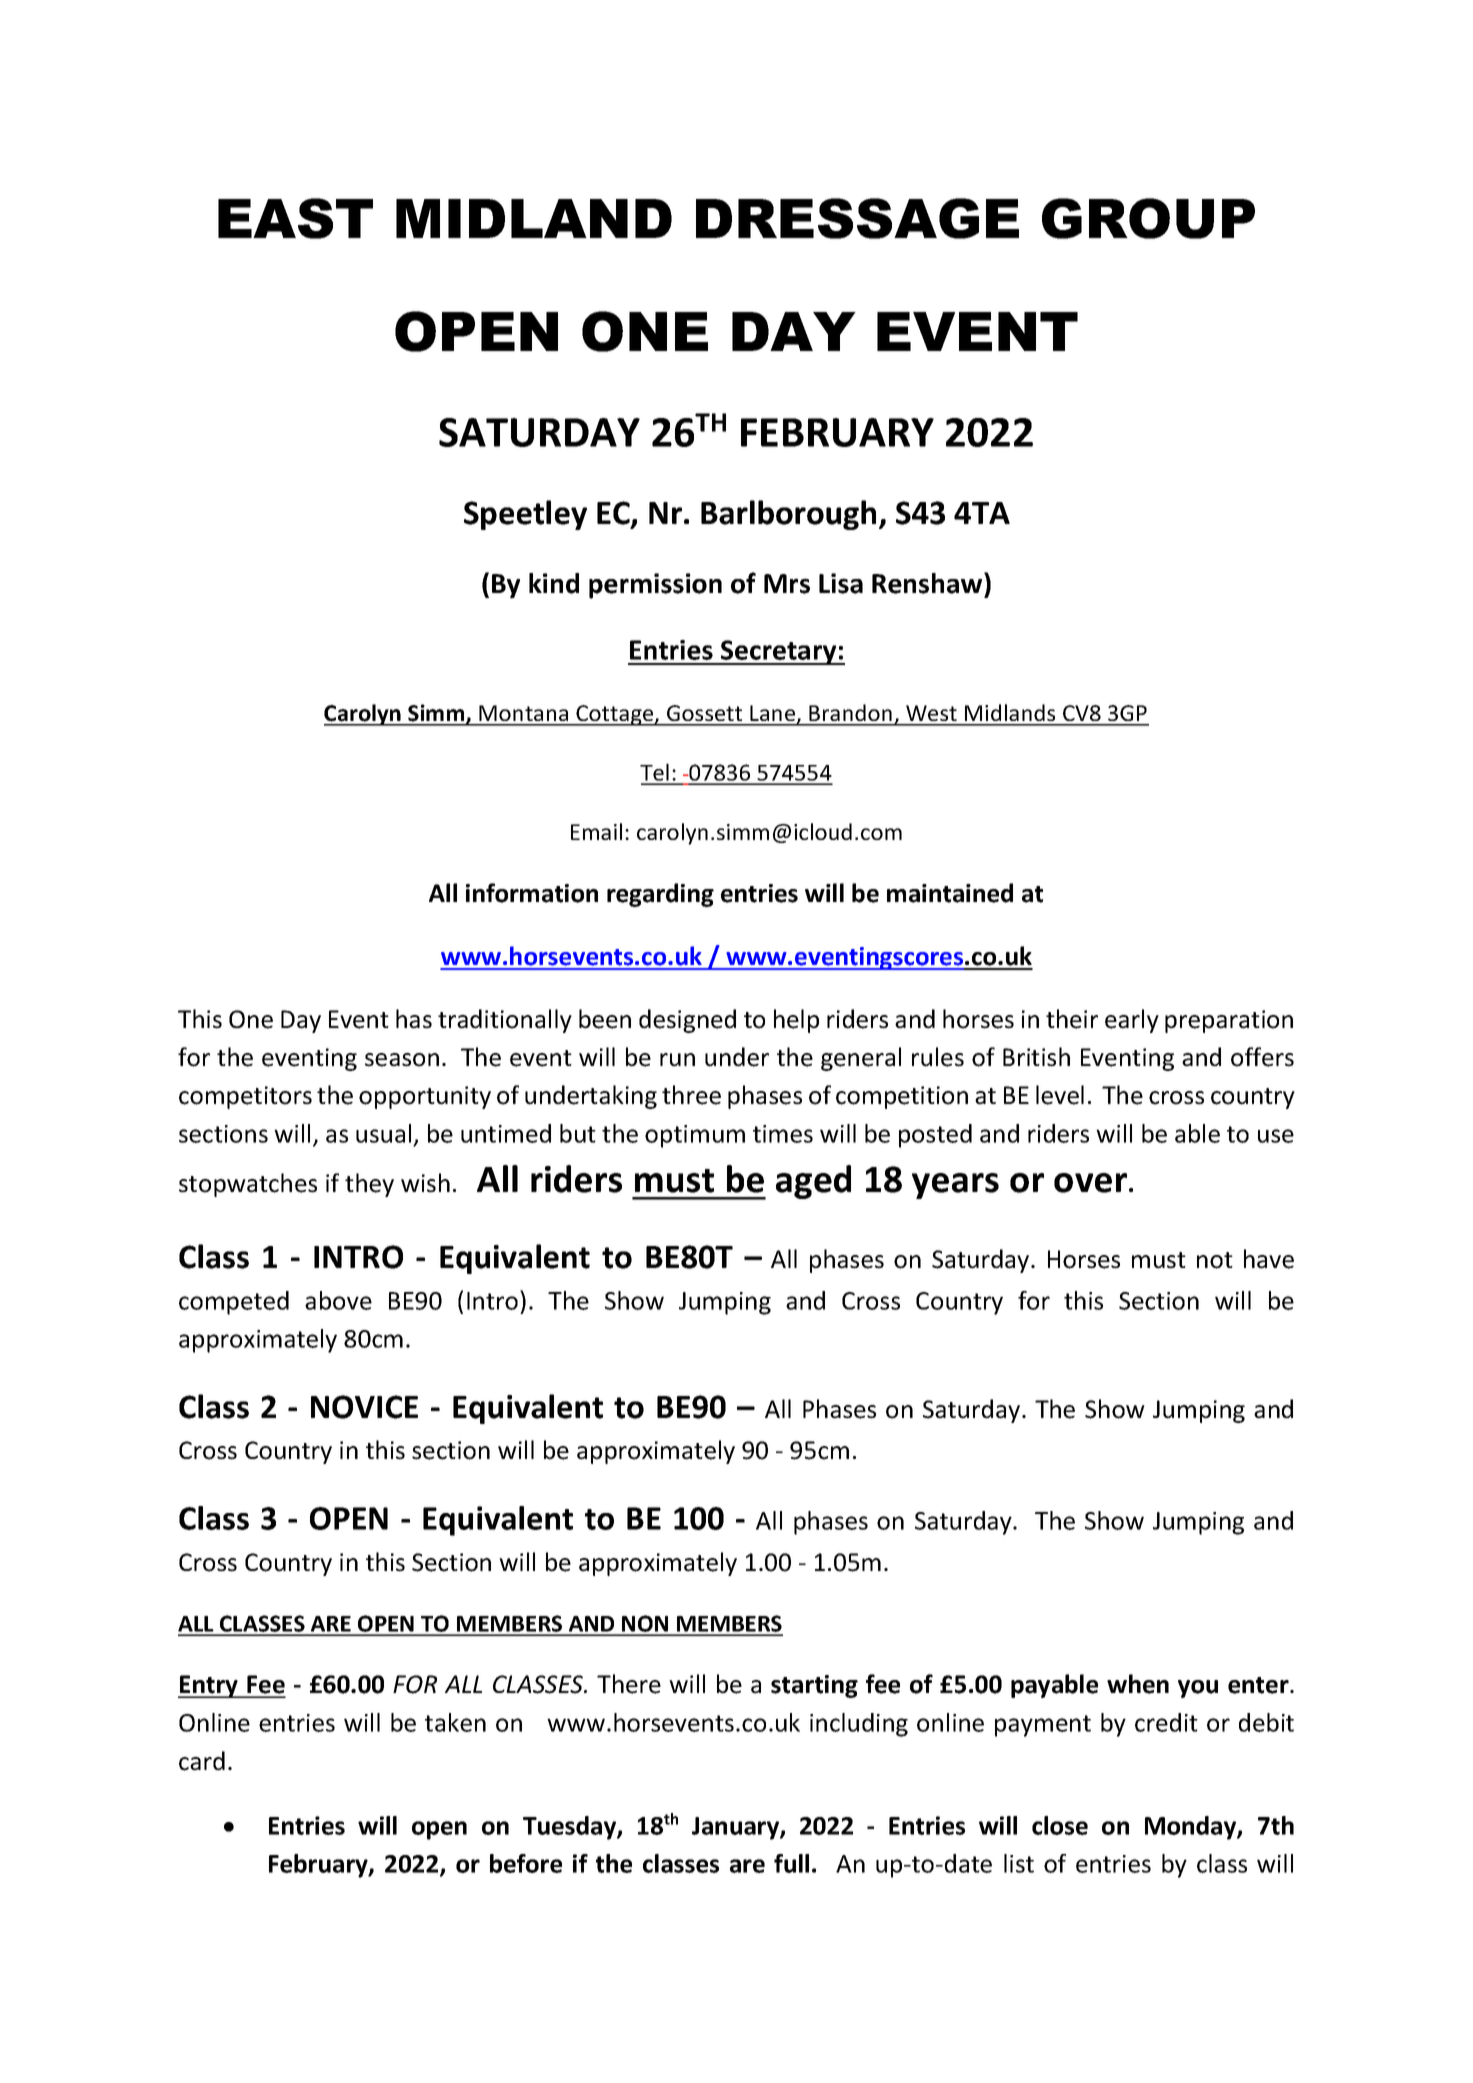  What do you see at coordinates (687, 1021) in the screenshot?
I see `designed` at bounding box center [687, 1021].
